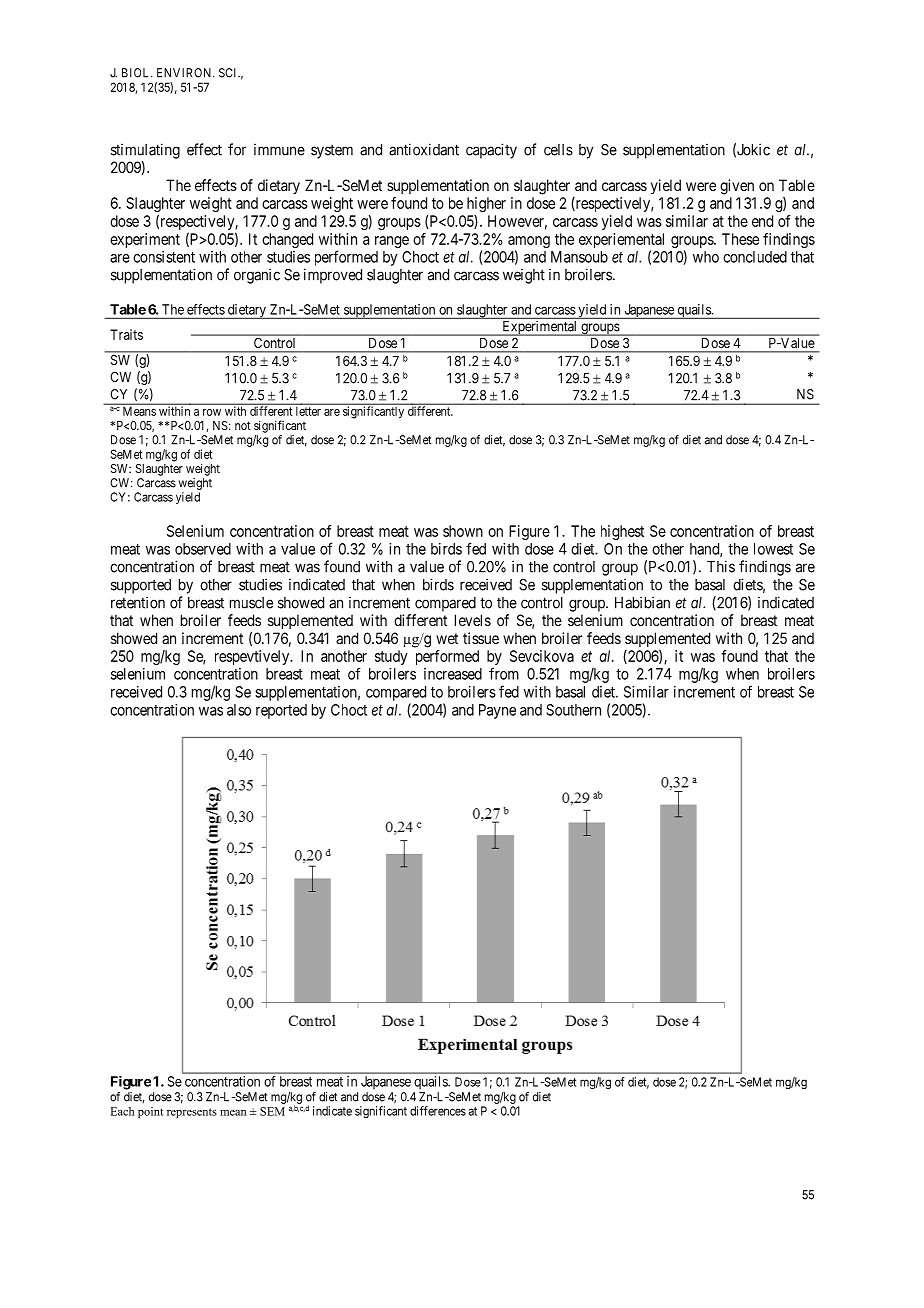 The image size is (924, 1308). Describe the element at coordinates (453, 674) in the document. I see `increased` at that location.
